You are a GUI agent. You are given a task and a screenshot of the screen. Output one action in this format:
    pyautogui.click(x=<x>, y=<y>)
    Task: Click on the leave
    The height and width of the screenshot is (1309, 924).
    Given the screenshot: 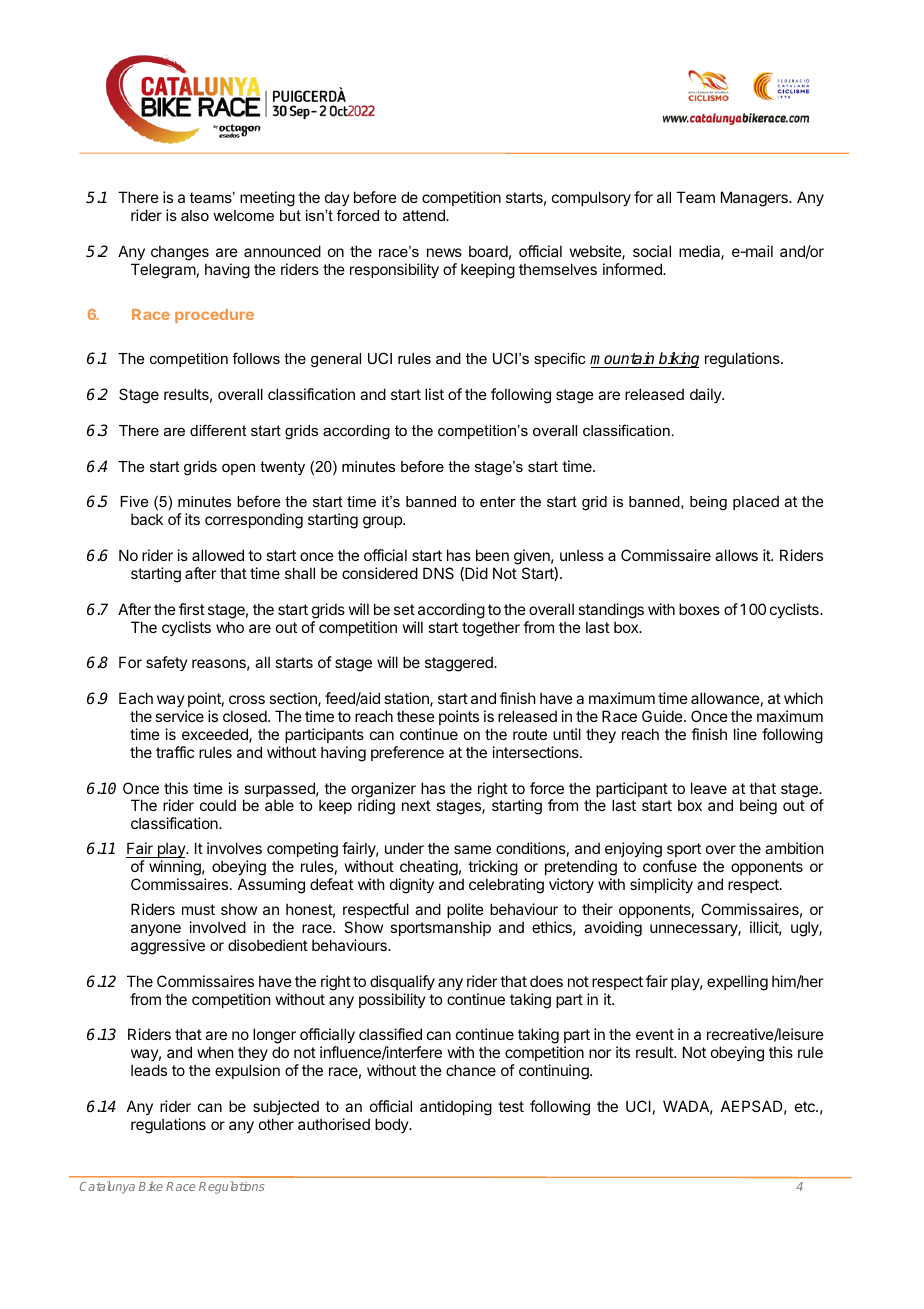 What is the action you would take?
    pyautogui.click(x=709, y=788)
